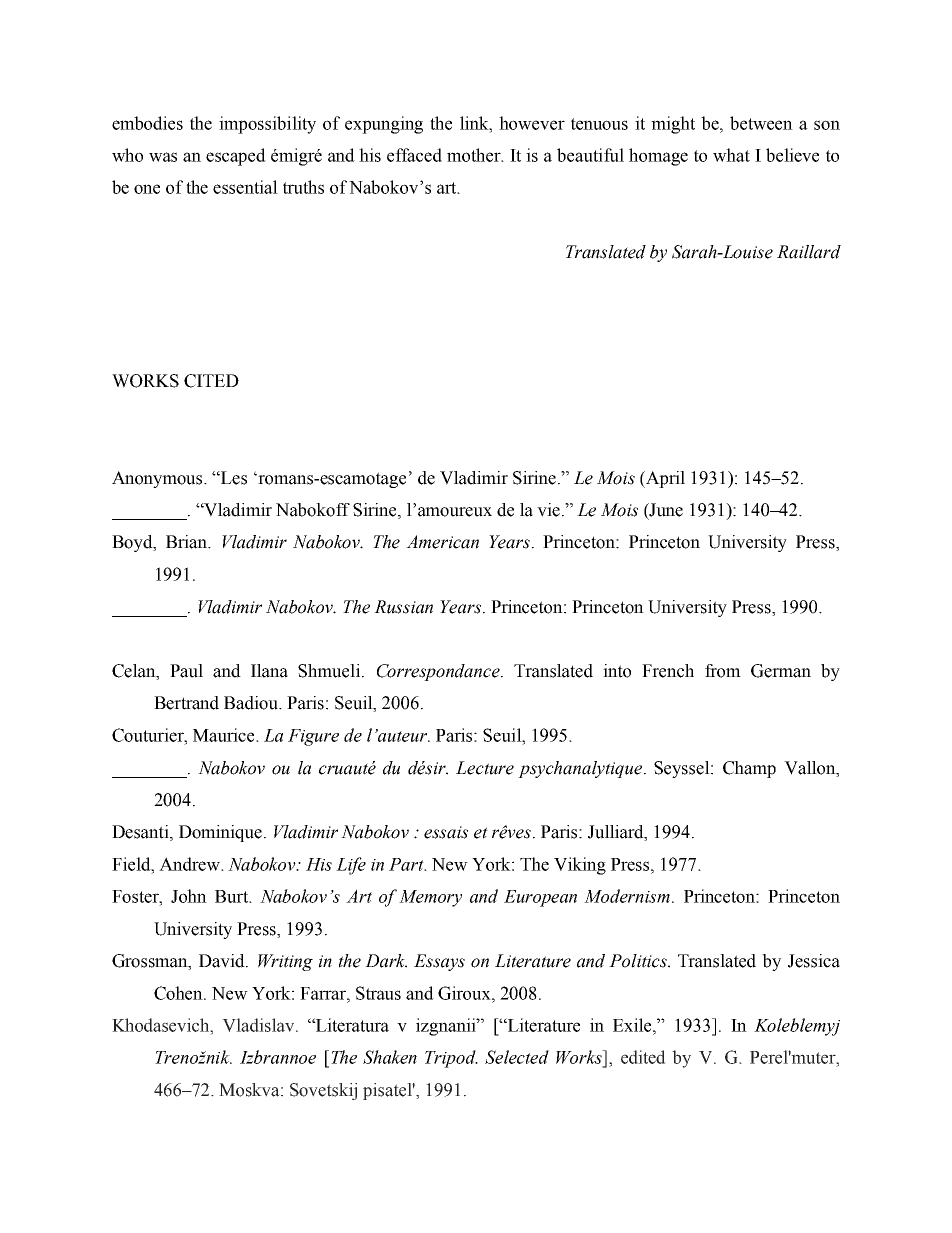 This screenshot has height=1233, width=952. I want to click on Cohen, so click(179, 993).
